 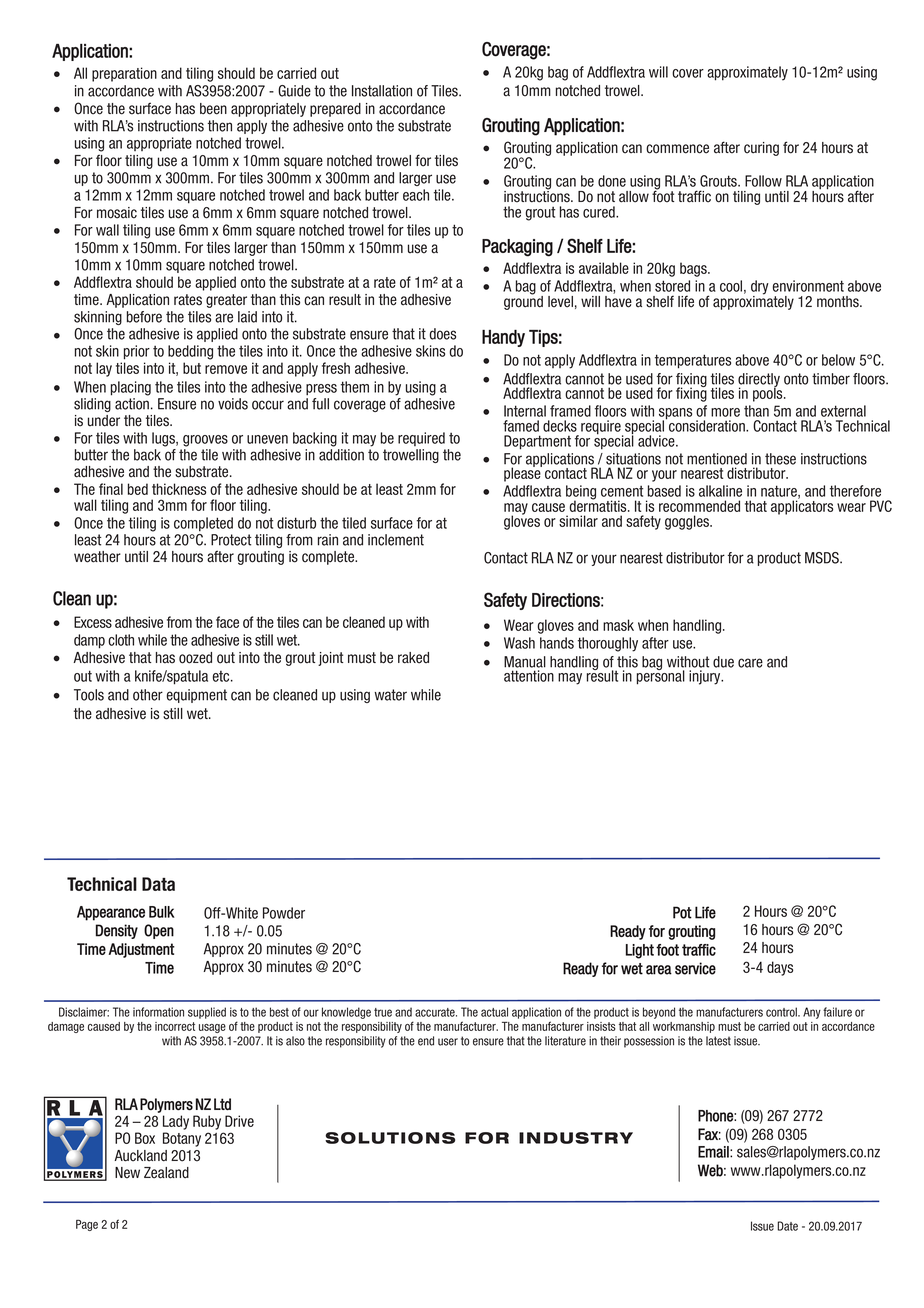 What do you see at coordinates (166, 1173) in the image?
I see `Zealand` at bounding box center [166, 1173].
